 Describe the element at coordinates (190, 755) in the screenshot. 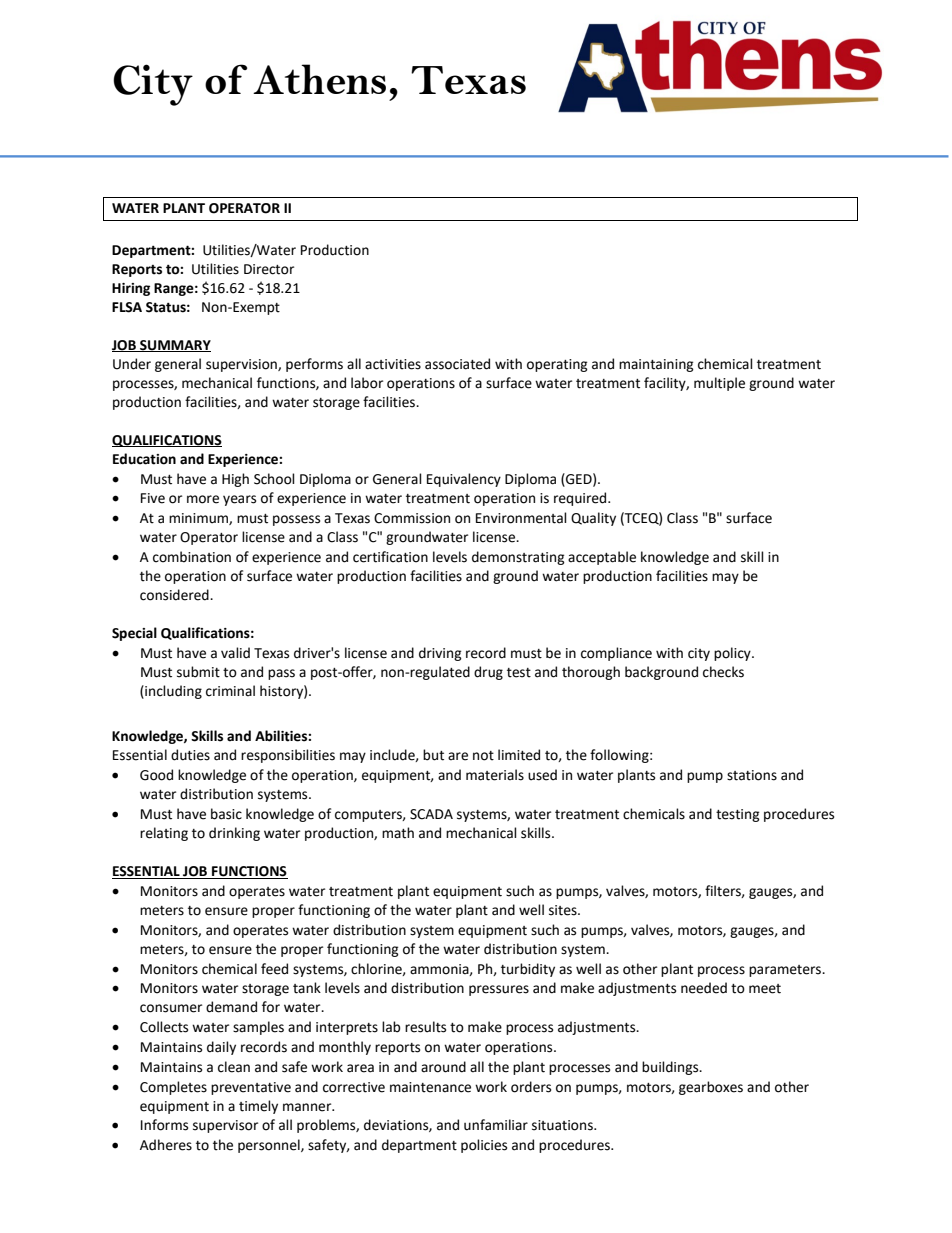

I see `duties` at that location.
